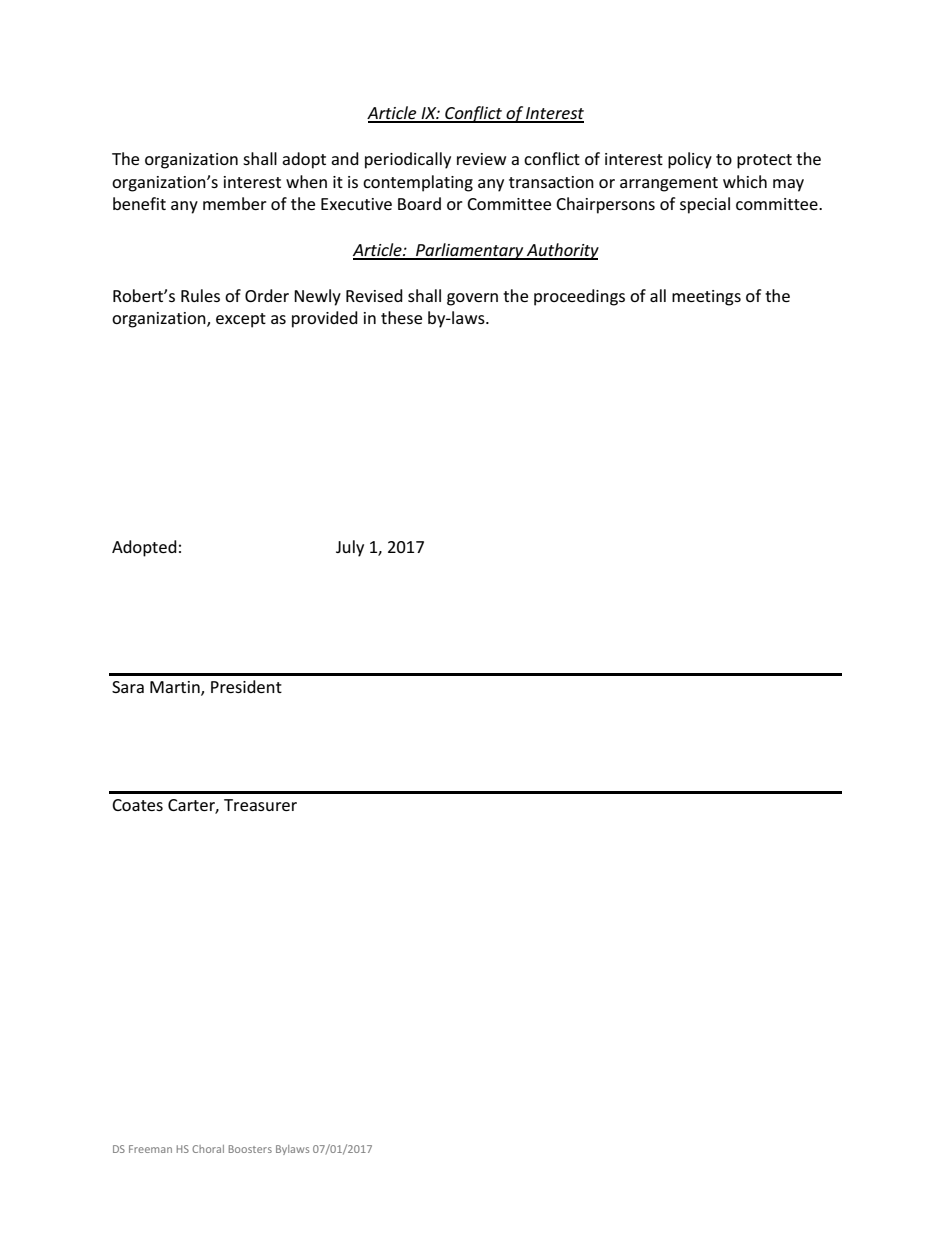  Describe the element at coordinates (235, 203) in the page. I see `member` at that location.
